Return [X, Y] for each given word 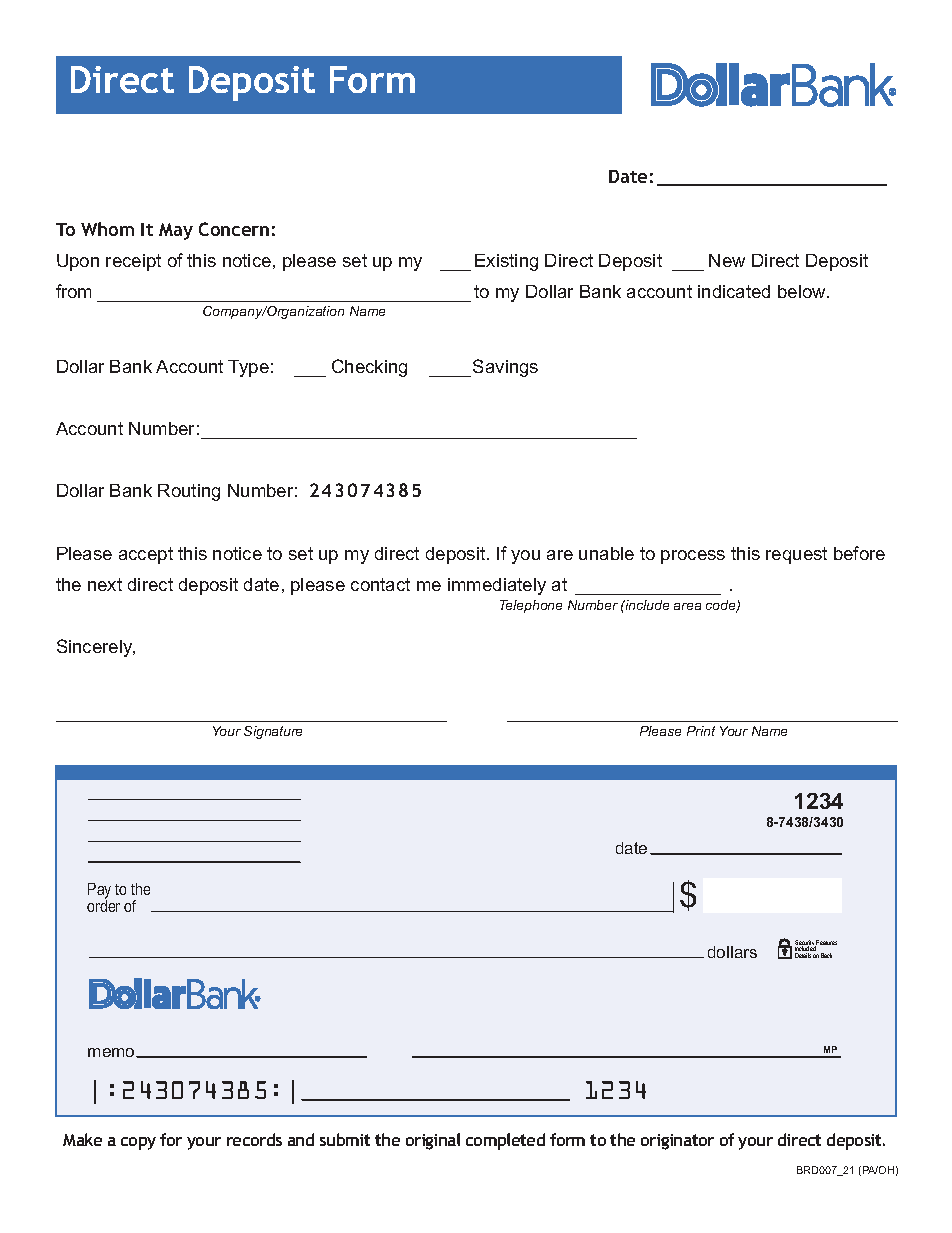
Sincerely [96, 648]
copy [138, 1143]
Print [701, 731]
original [433, 1141]
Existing [506, 262]
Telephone [531, 606]
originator [677, 1142]
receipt [133, 262]
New [727, 260]
